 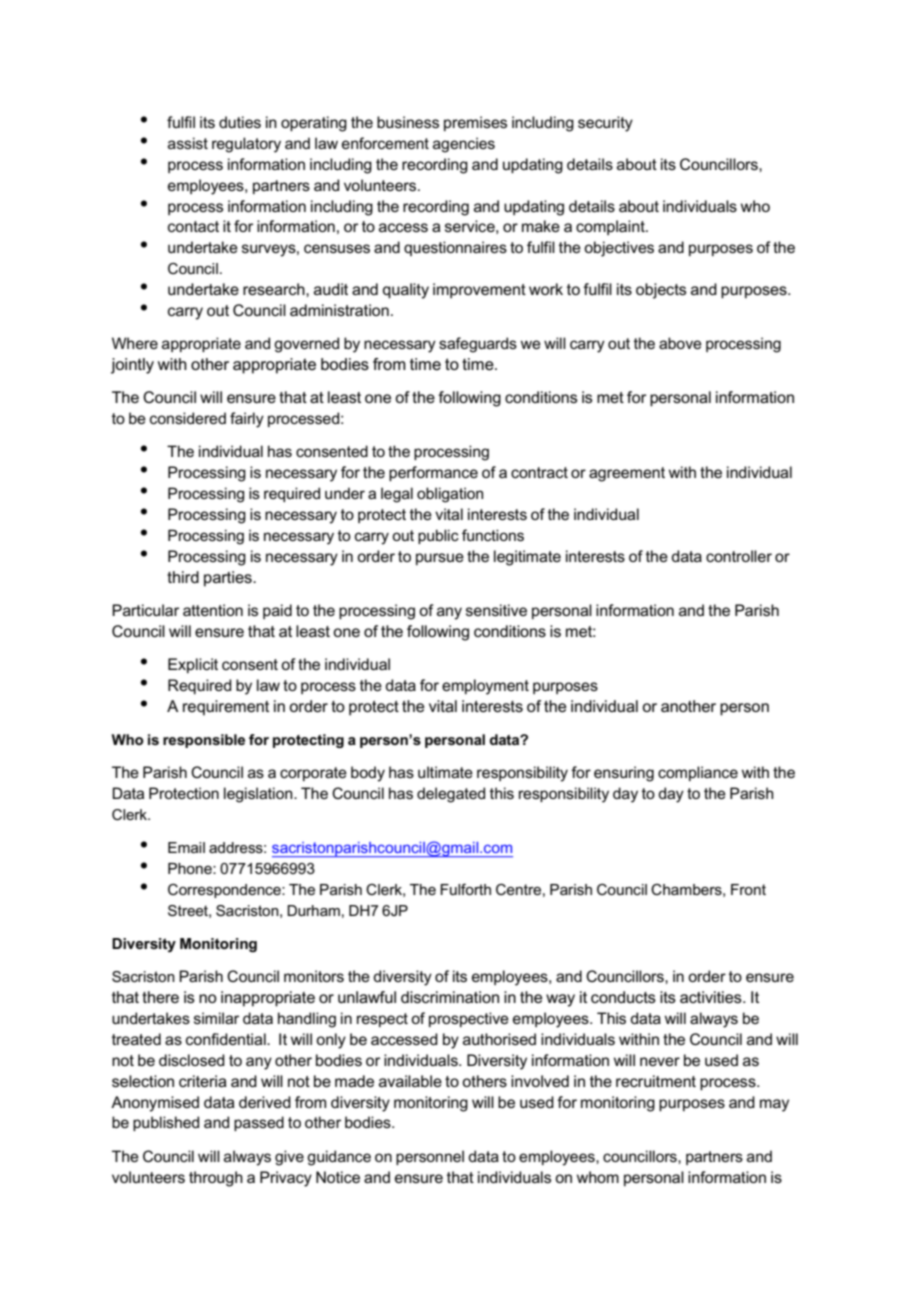 I want to click on controller, so click(x=739, y=556).
